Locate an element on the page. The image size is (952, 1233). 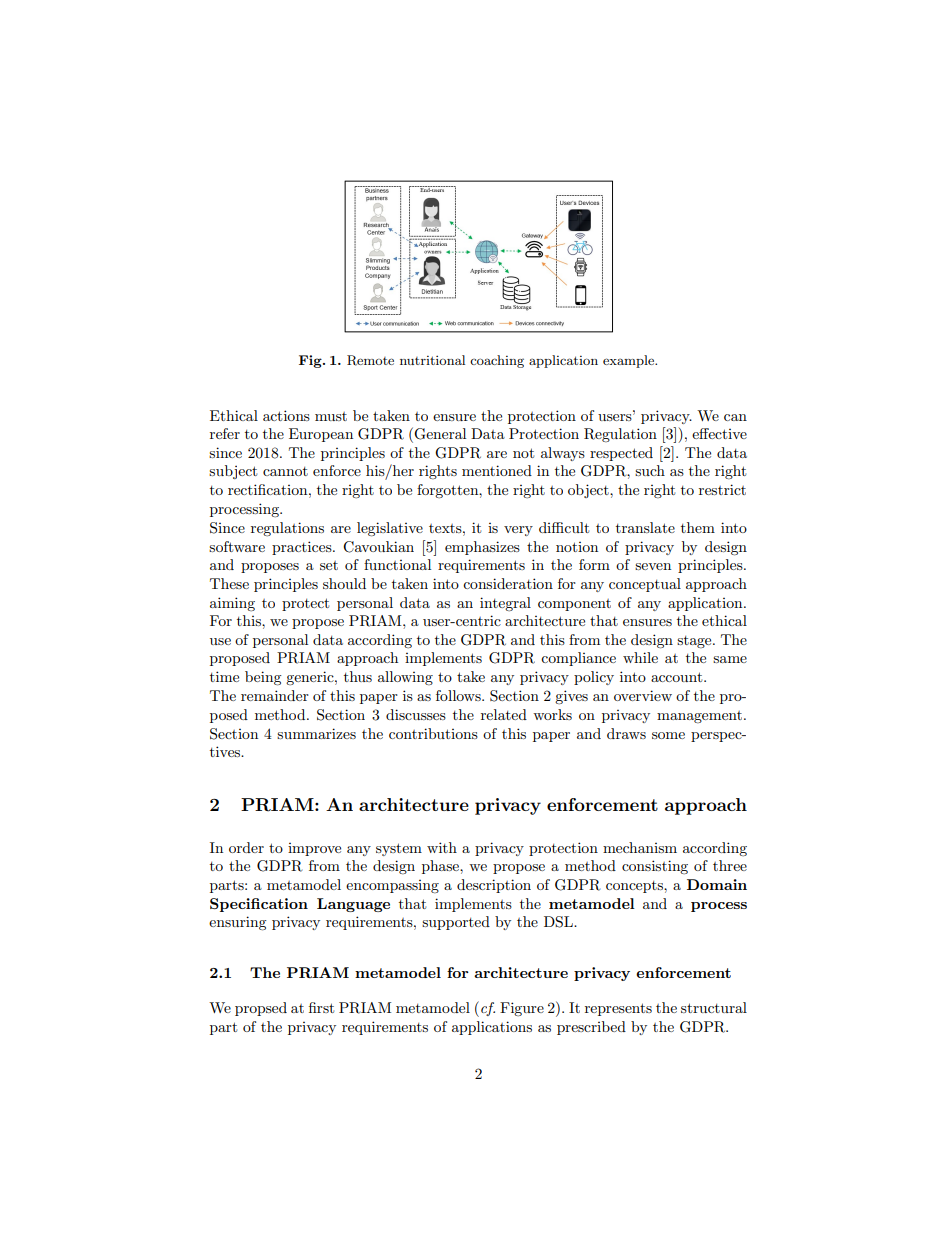
translate is located at coordinates (645, 527).
